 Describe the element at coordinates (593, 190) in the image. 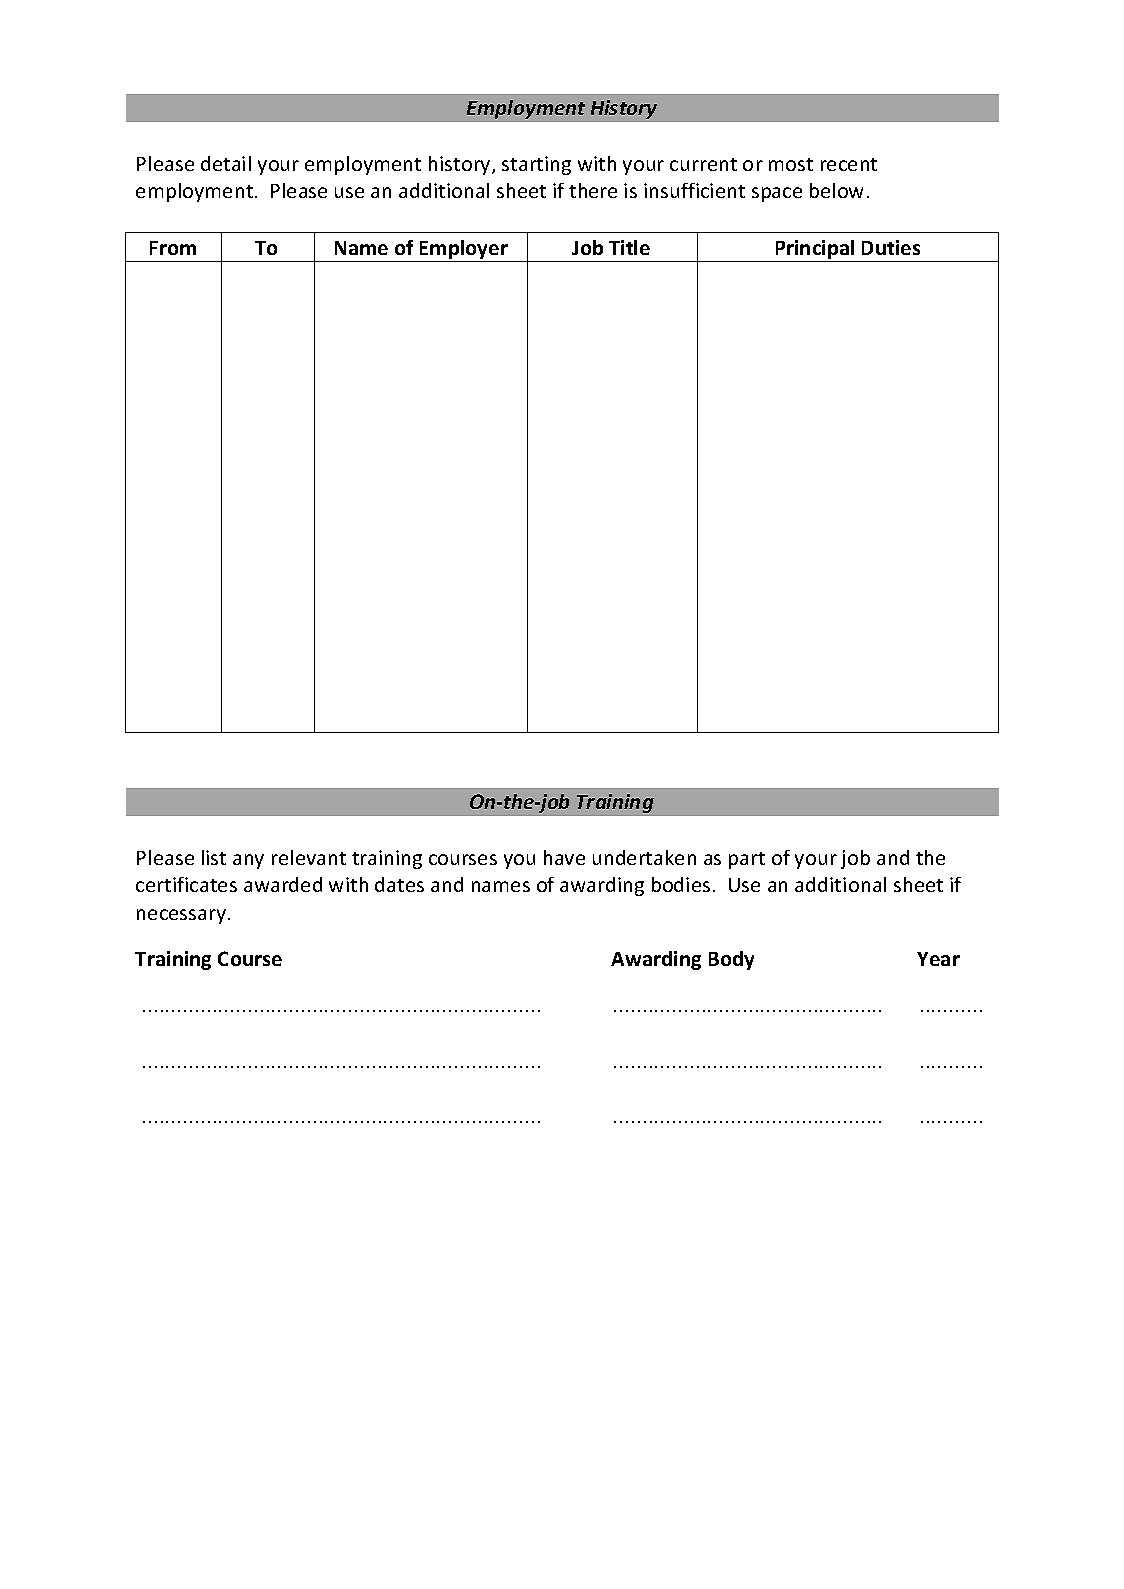

I see `there` at that location.
